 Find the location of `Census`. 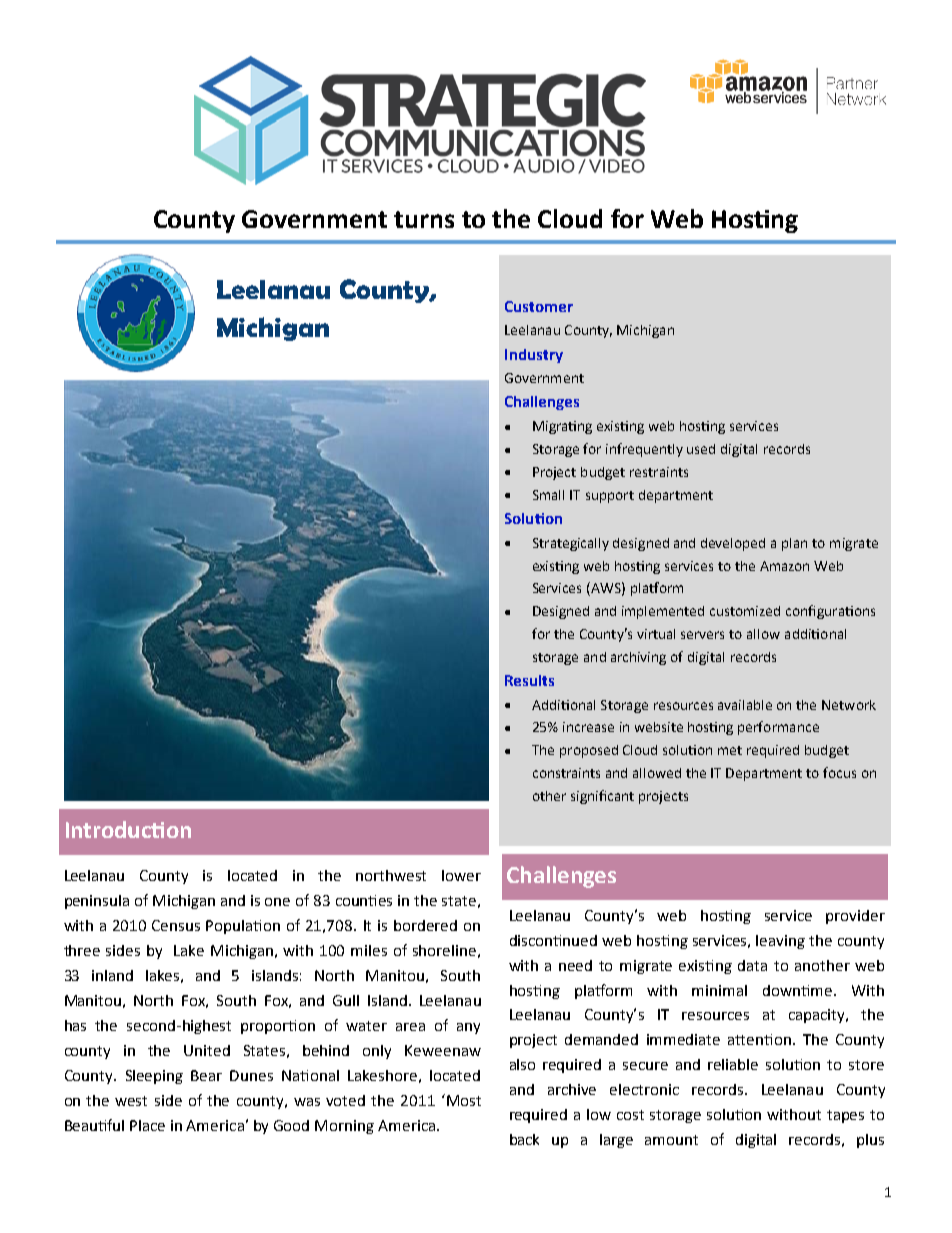

Census is located at coordinates (176, 925).
